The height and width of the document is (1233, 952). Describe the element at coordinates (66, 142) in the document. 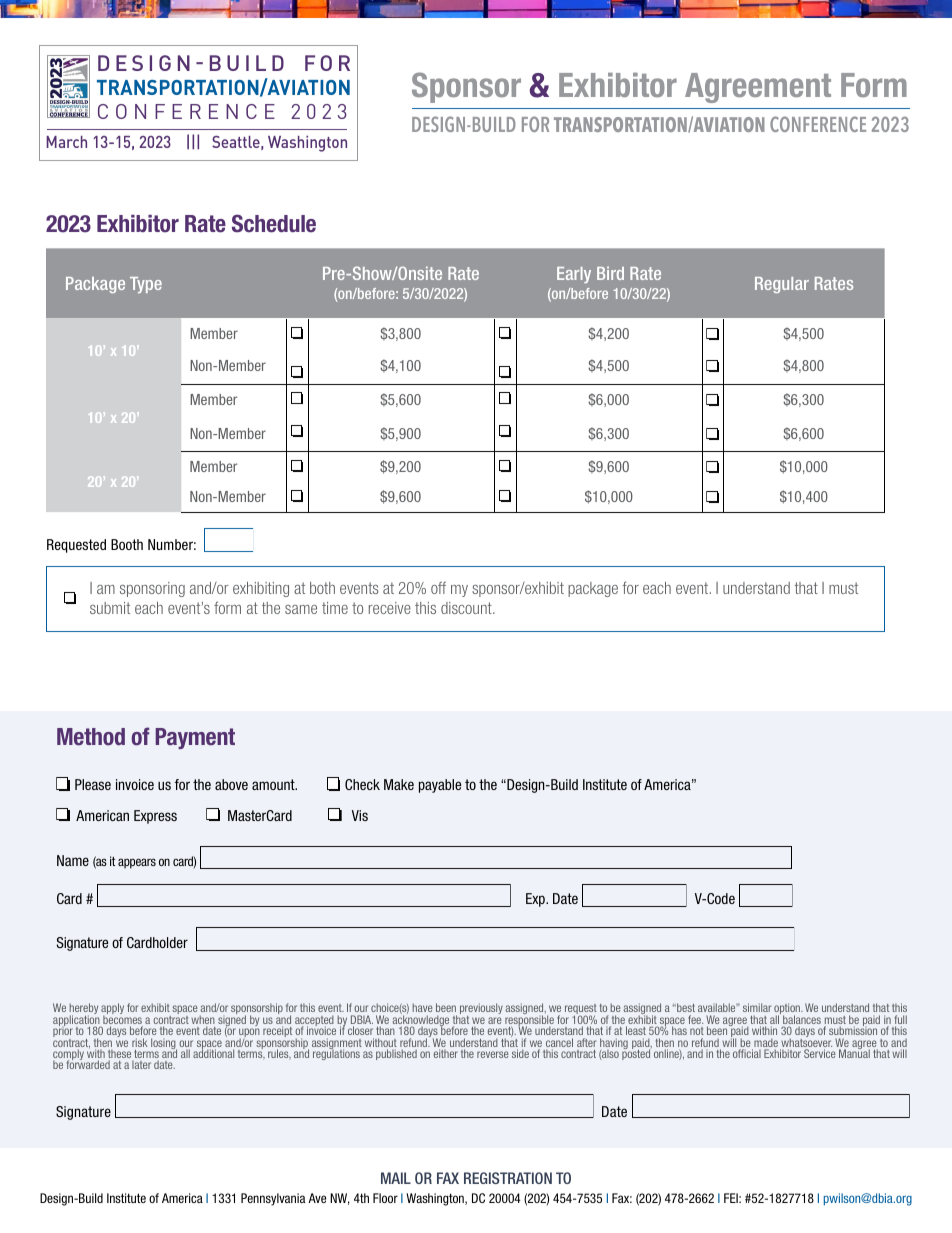

I see `March` at that location.
